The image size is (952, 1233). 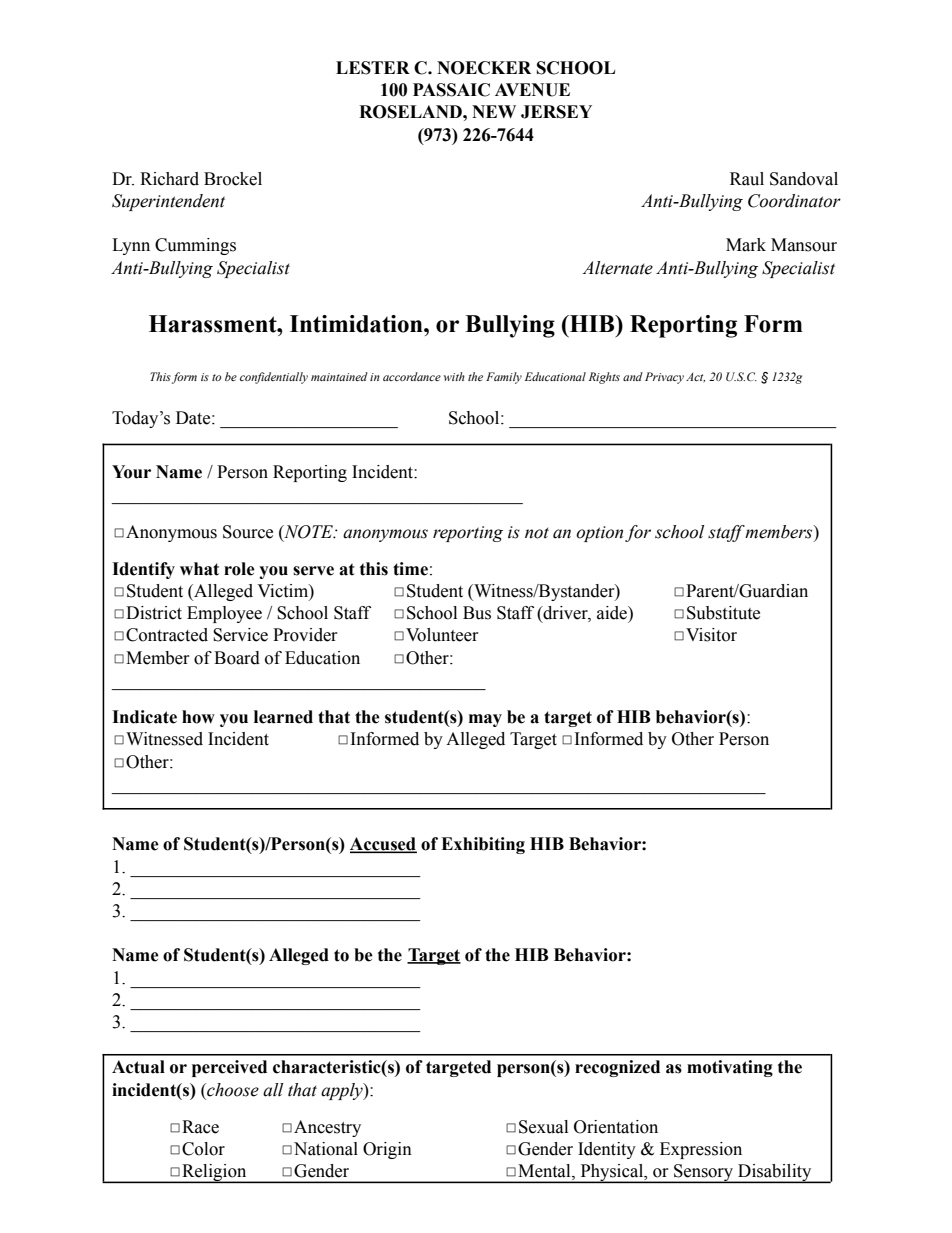 I want to click on Visitor, so click(x=711, y=635).
